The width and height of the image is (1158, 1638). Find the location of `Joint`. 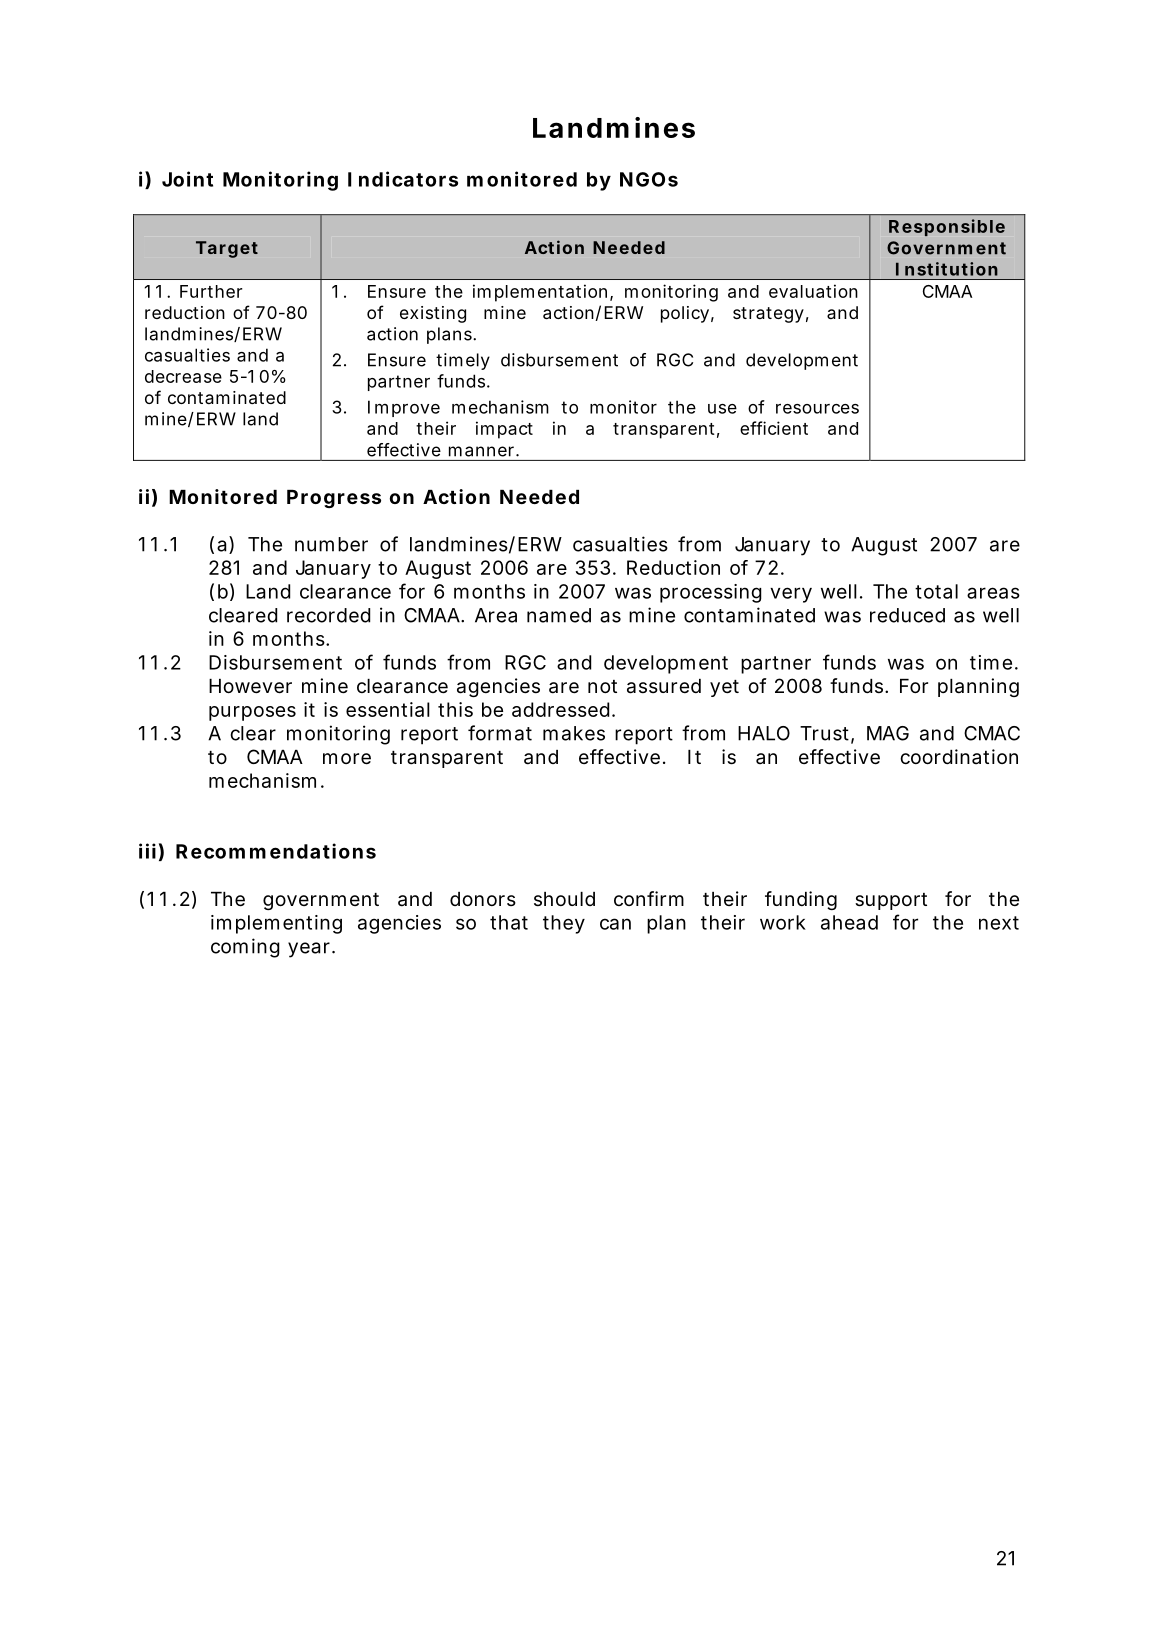

Joint is located at coordinates (187, 179).
